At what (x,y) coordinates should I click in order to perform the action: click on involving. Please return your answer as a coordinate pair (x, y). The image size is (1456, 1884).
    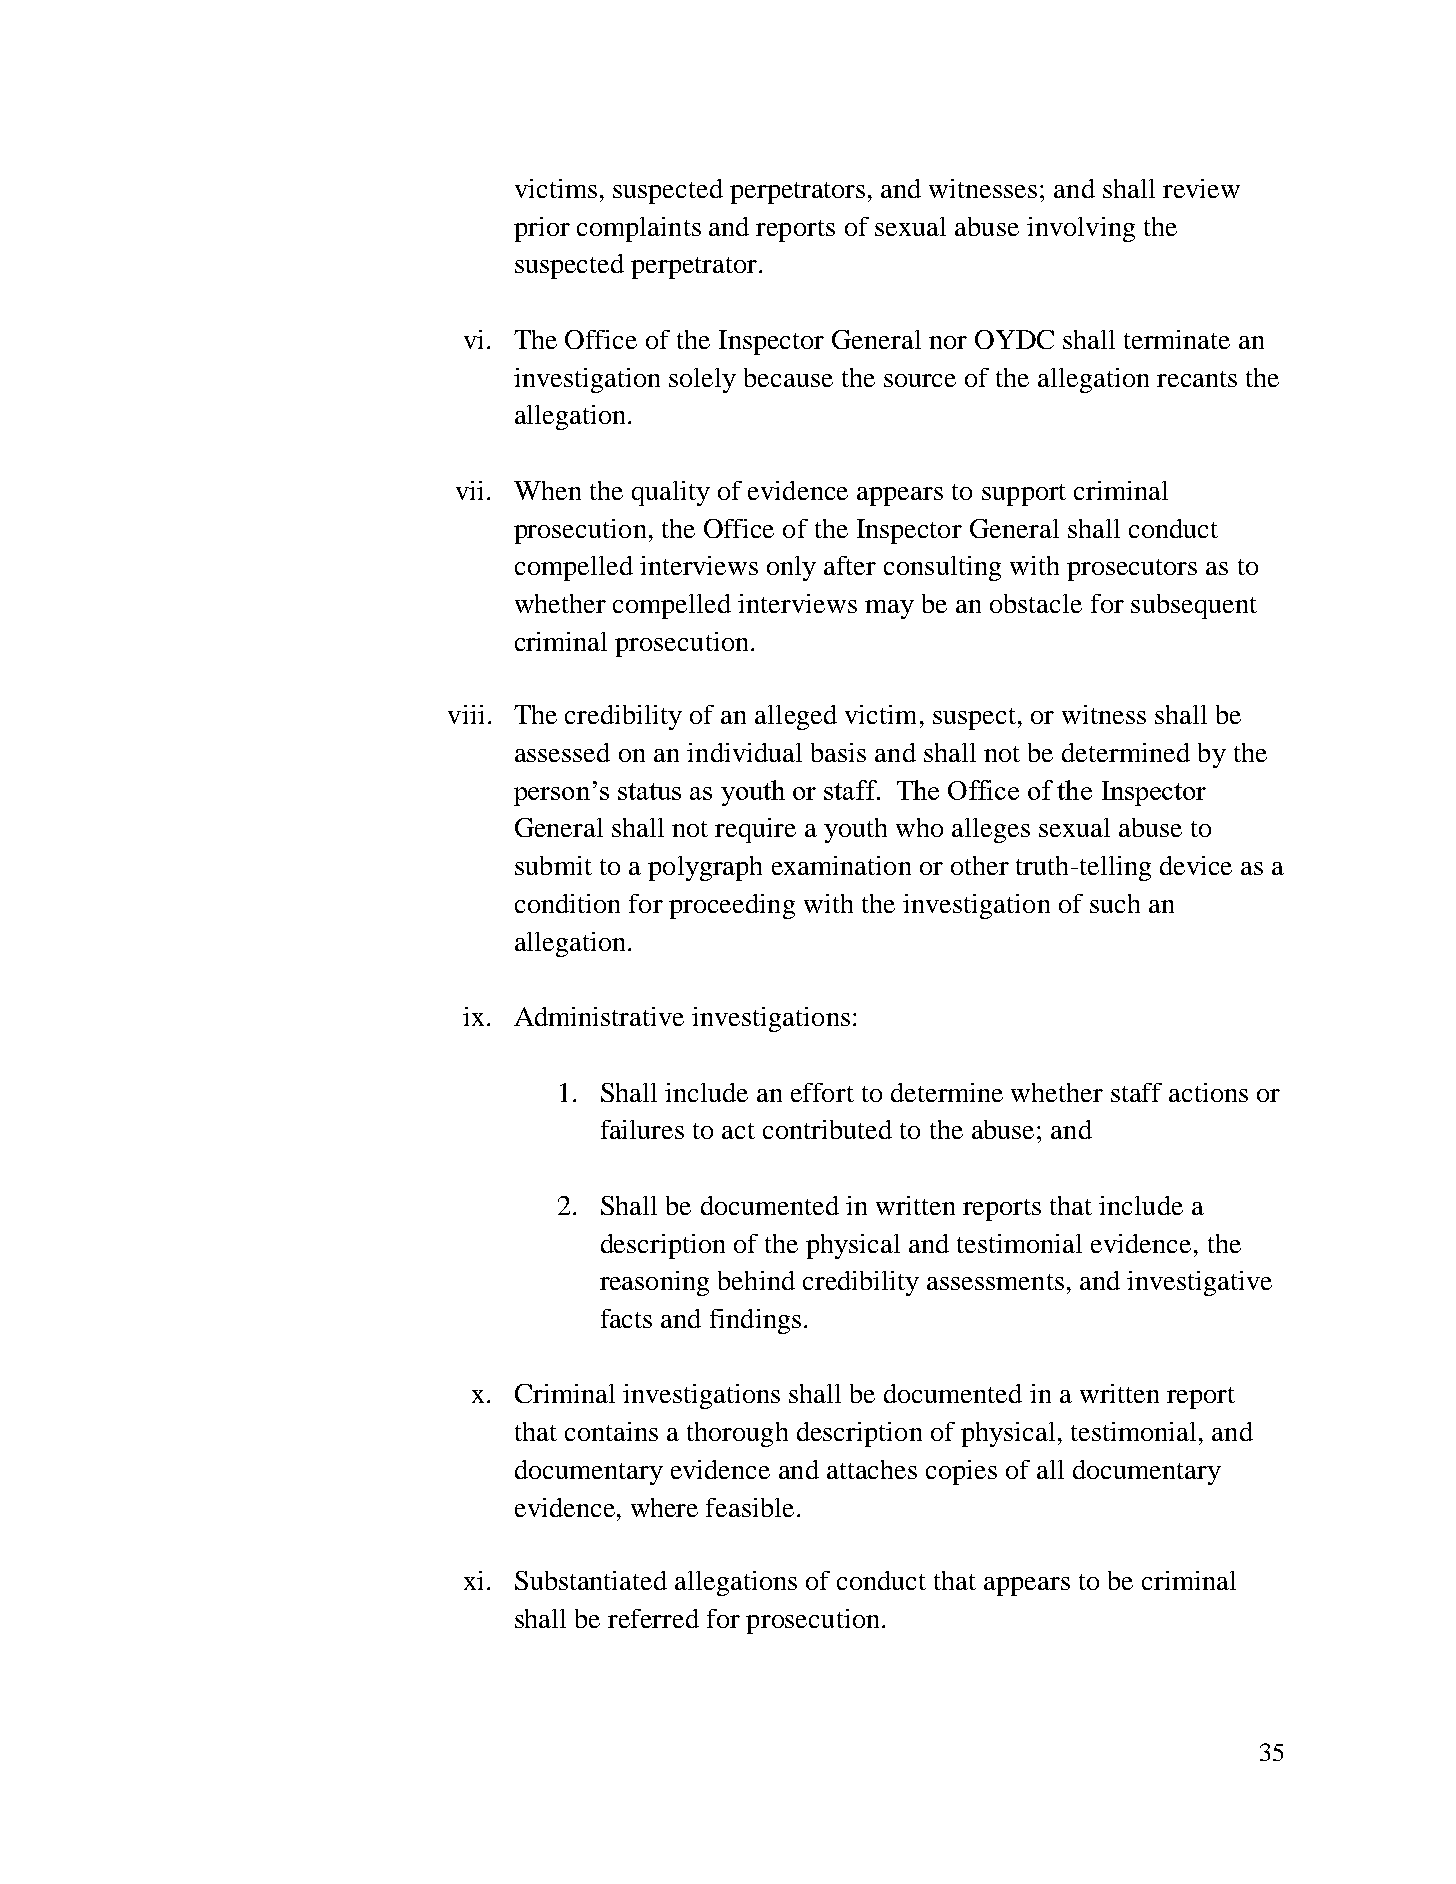
    Looking at the image, I should click on (1081, 229).
